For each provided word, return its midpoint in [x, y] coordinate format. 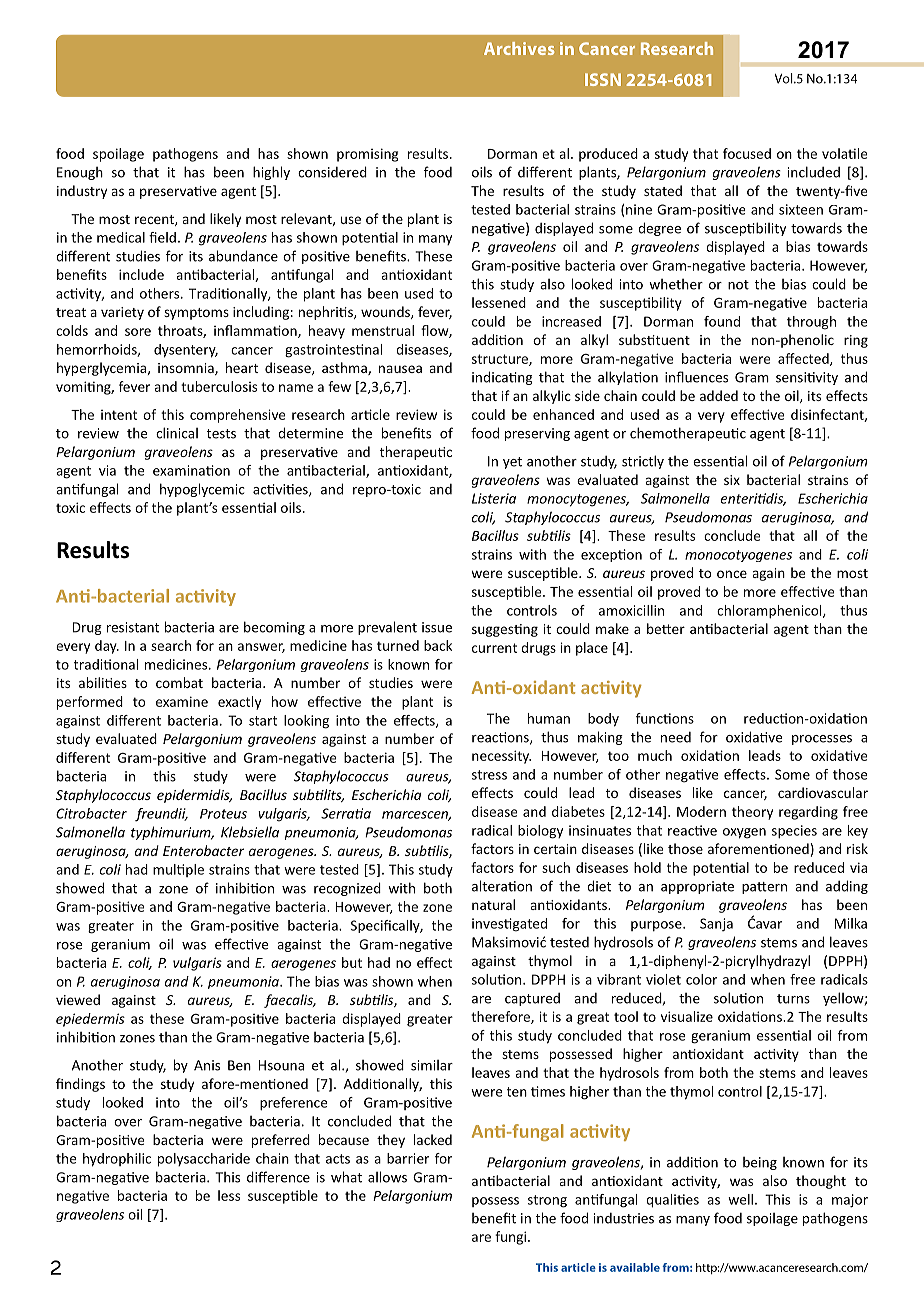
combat [179, 682]
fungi [512, 1238]
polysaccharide [204, 1160]
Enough [80, 173]
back [438, 645]
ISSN [603, 79]
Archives [519, 48]
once [732, 574]
